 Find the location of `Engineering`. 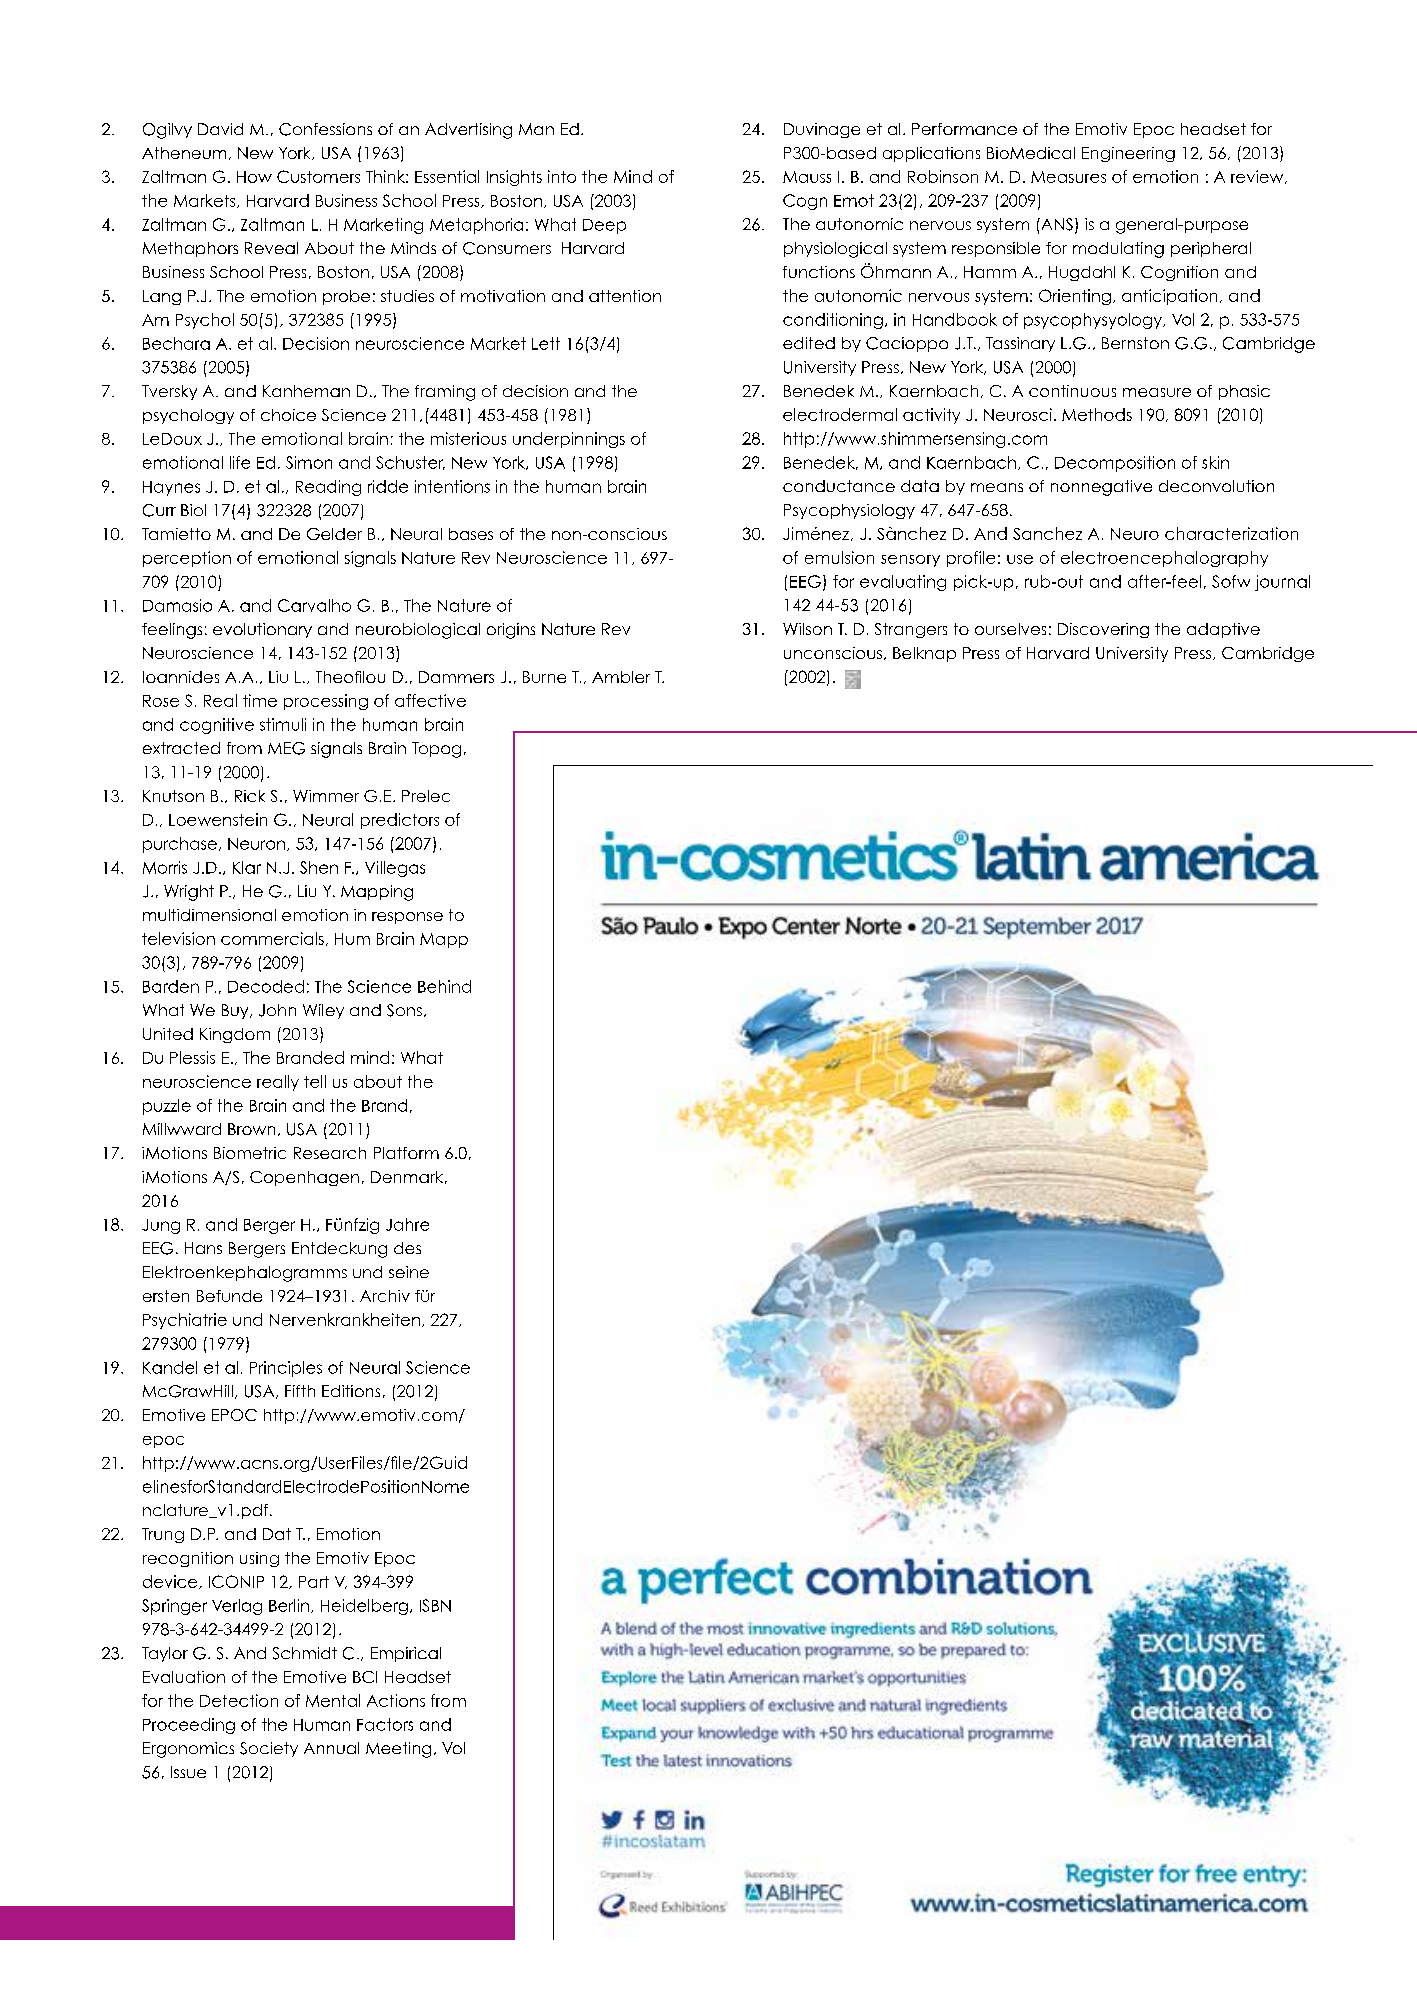

Engineering is located at coordinates (1128, 154).
